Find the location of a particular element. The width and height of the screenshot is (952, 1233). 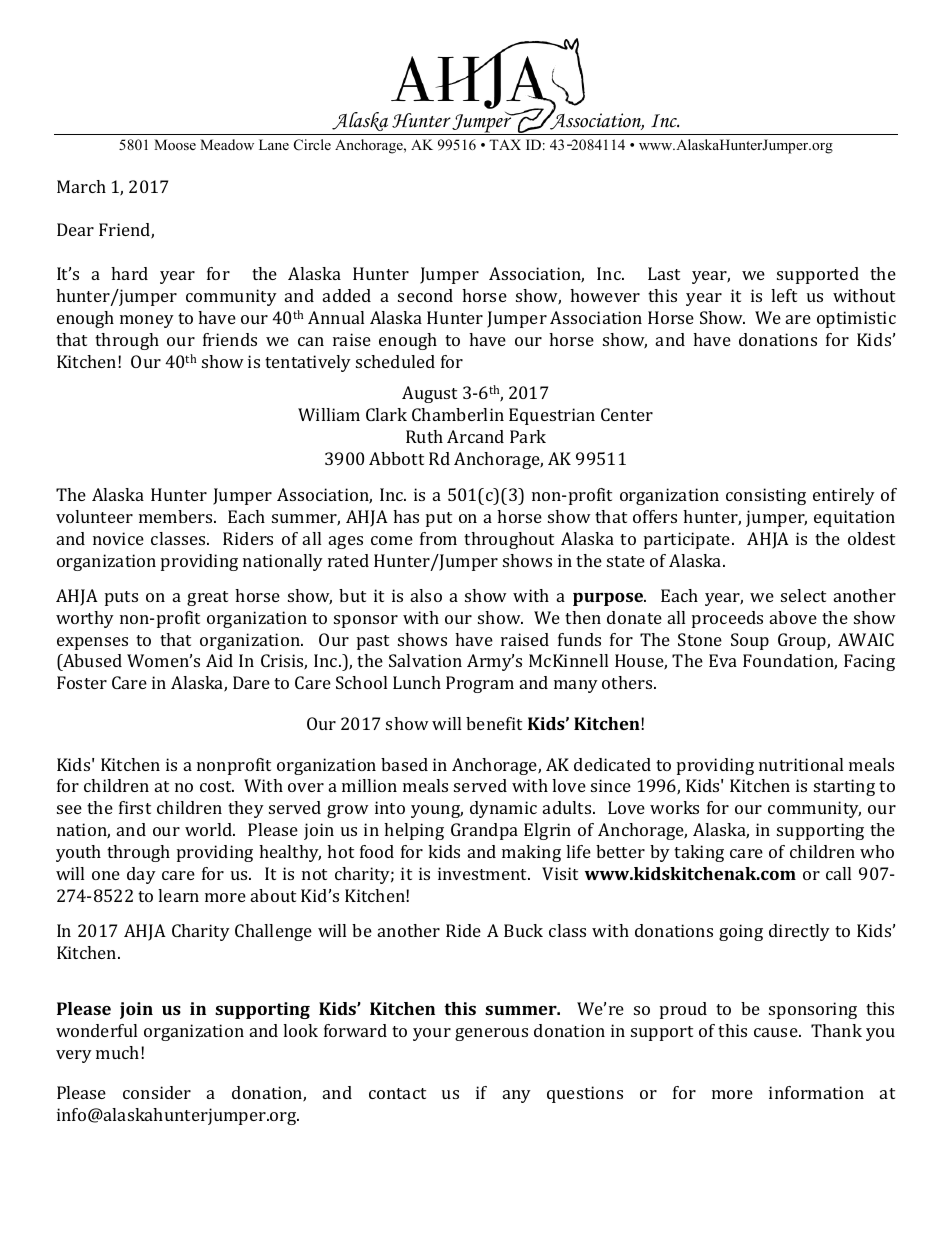

TAX is located at coordinates (505, 144).
